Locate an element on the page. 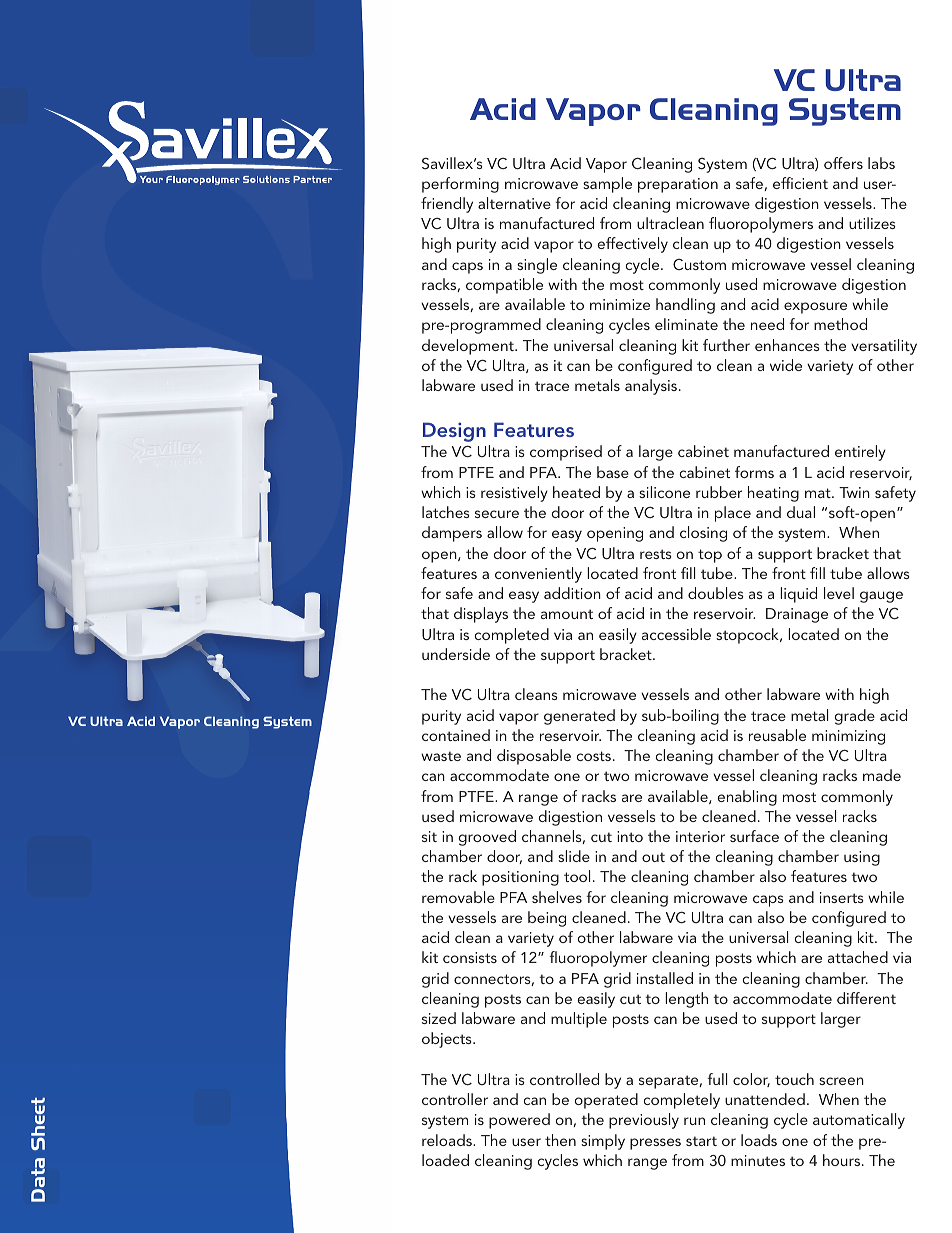 The image size is (952, 1233). offers is located at coordinates (843, 163).
